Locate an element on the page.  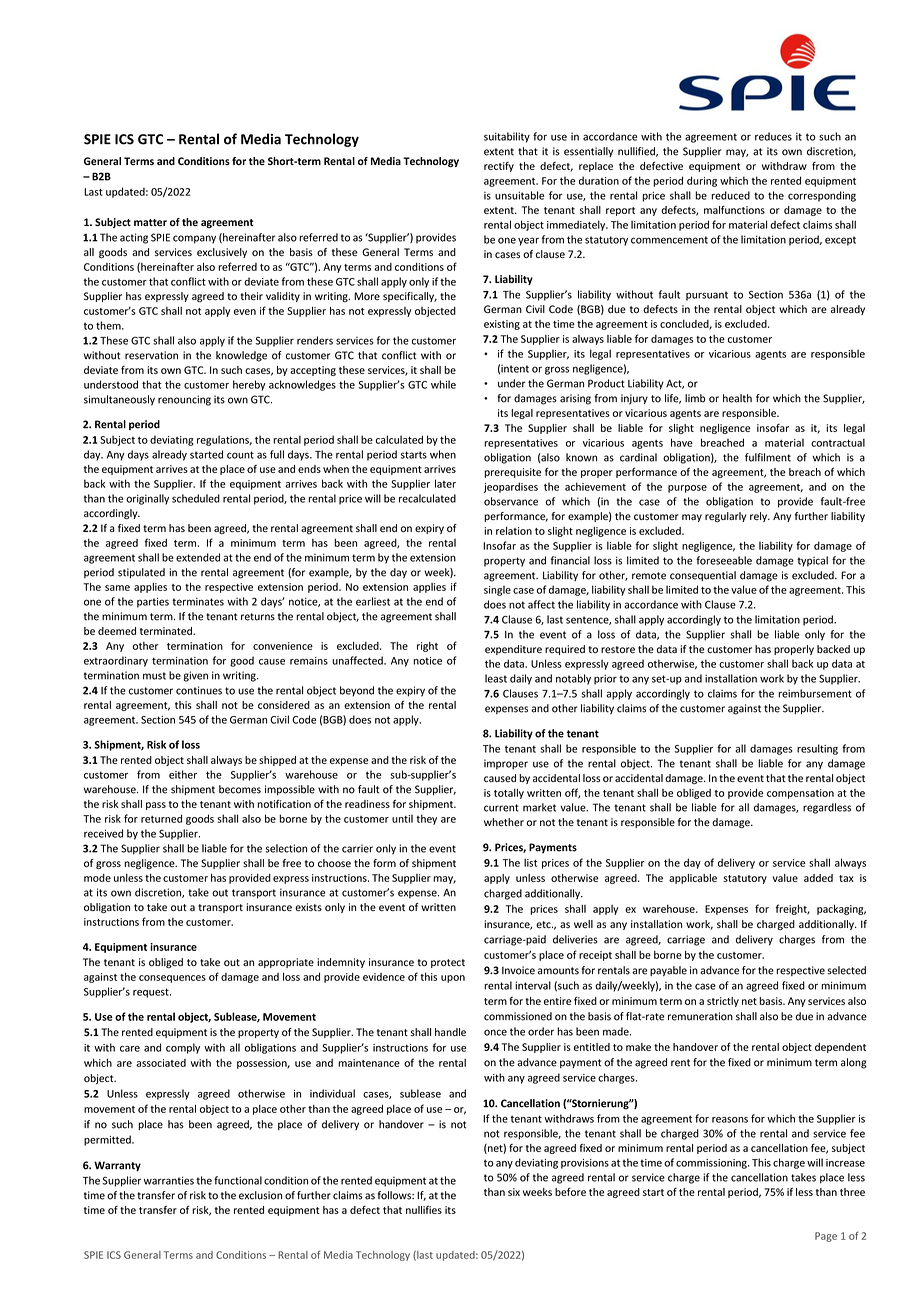
rectify is located at coordinates (499, 167).
